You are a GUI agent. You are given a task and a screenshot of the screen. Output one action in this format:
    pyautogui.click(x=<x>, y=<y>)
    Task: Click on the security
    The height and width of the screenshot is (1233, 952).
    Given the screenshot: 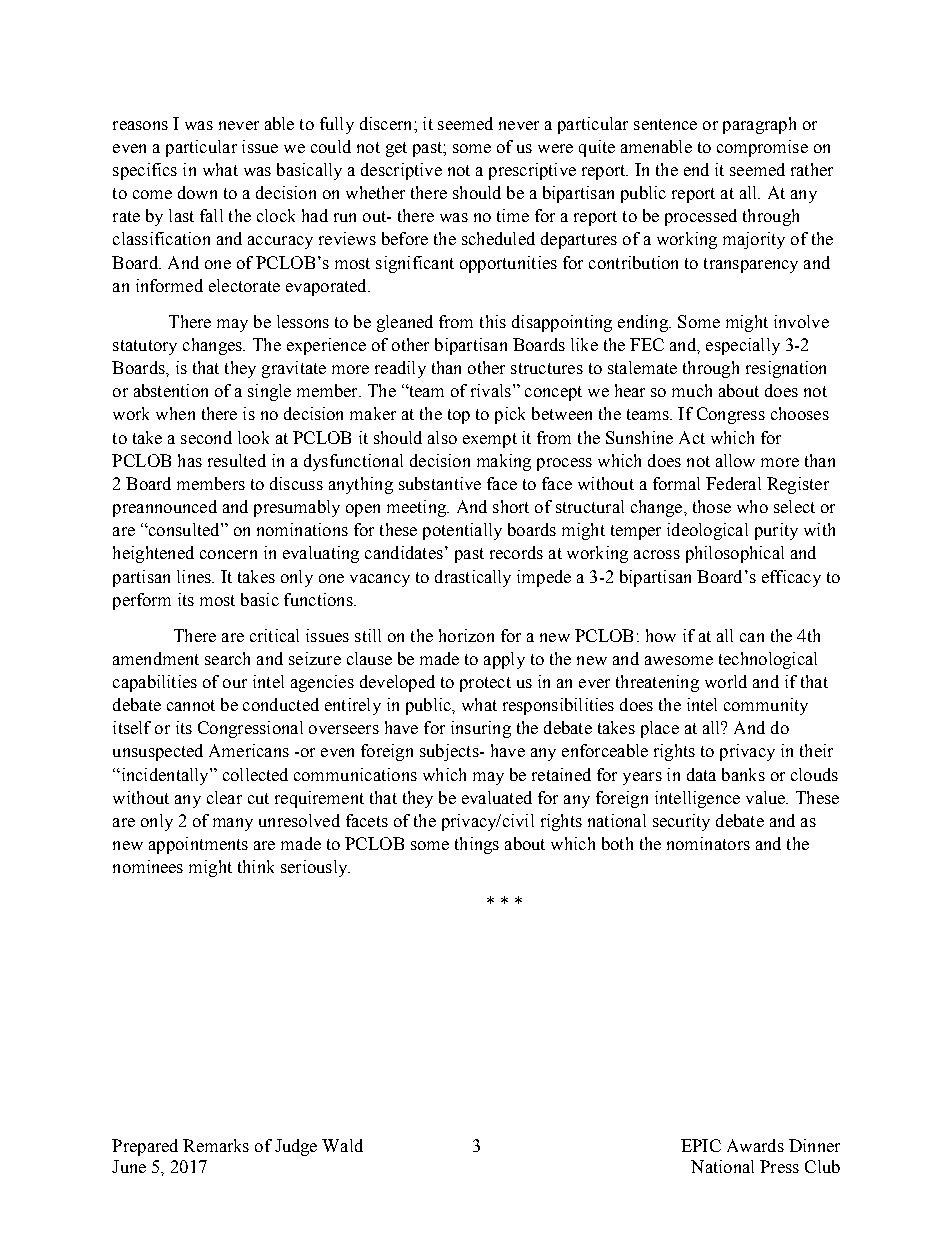 What is the action you would take?
    pyautogui.click(x=681, y=822)
